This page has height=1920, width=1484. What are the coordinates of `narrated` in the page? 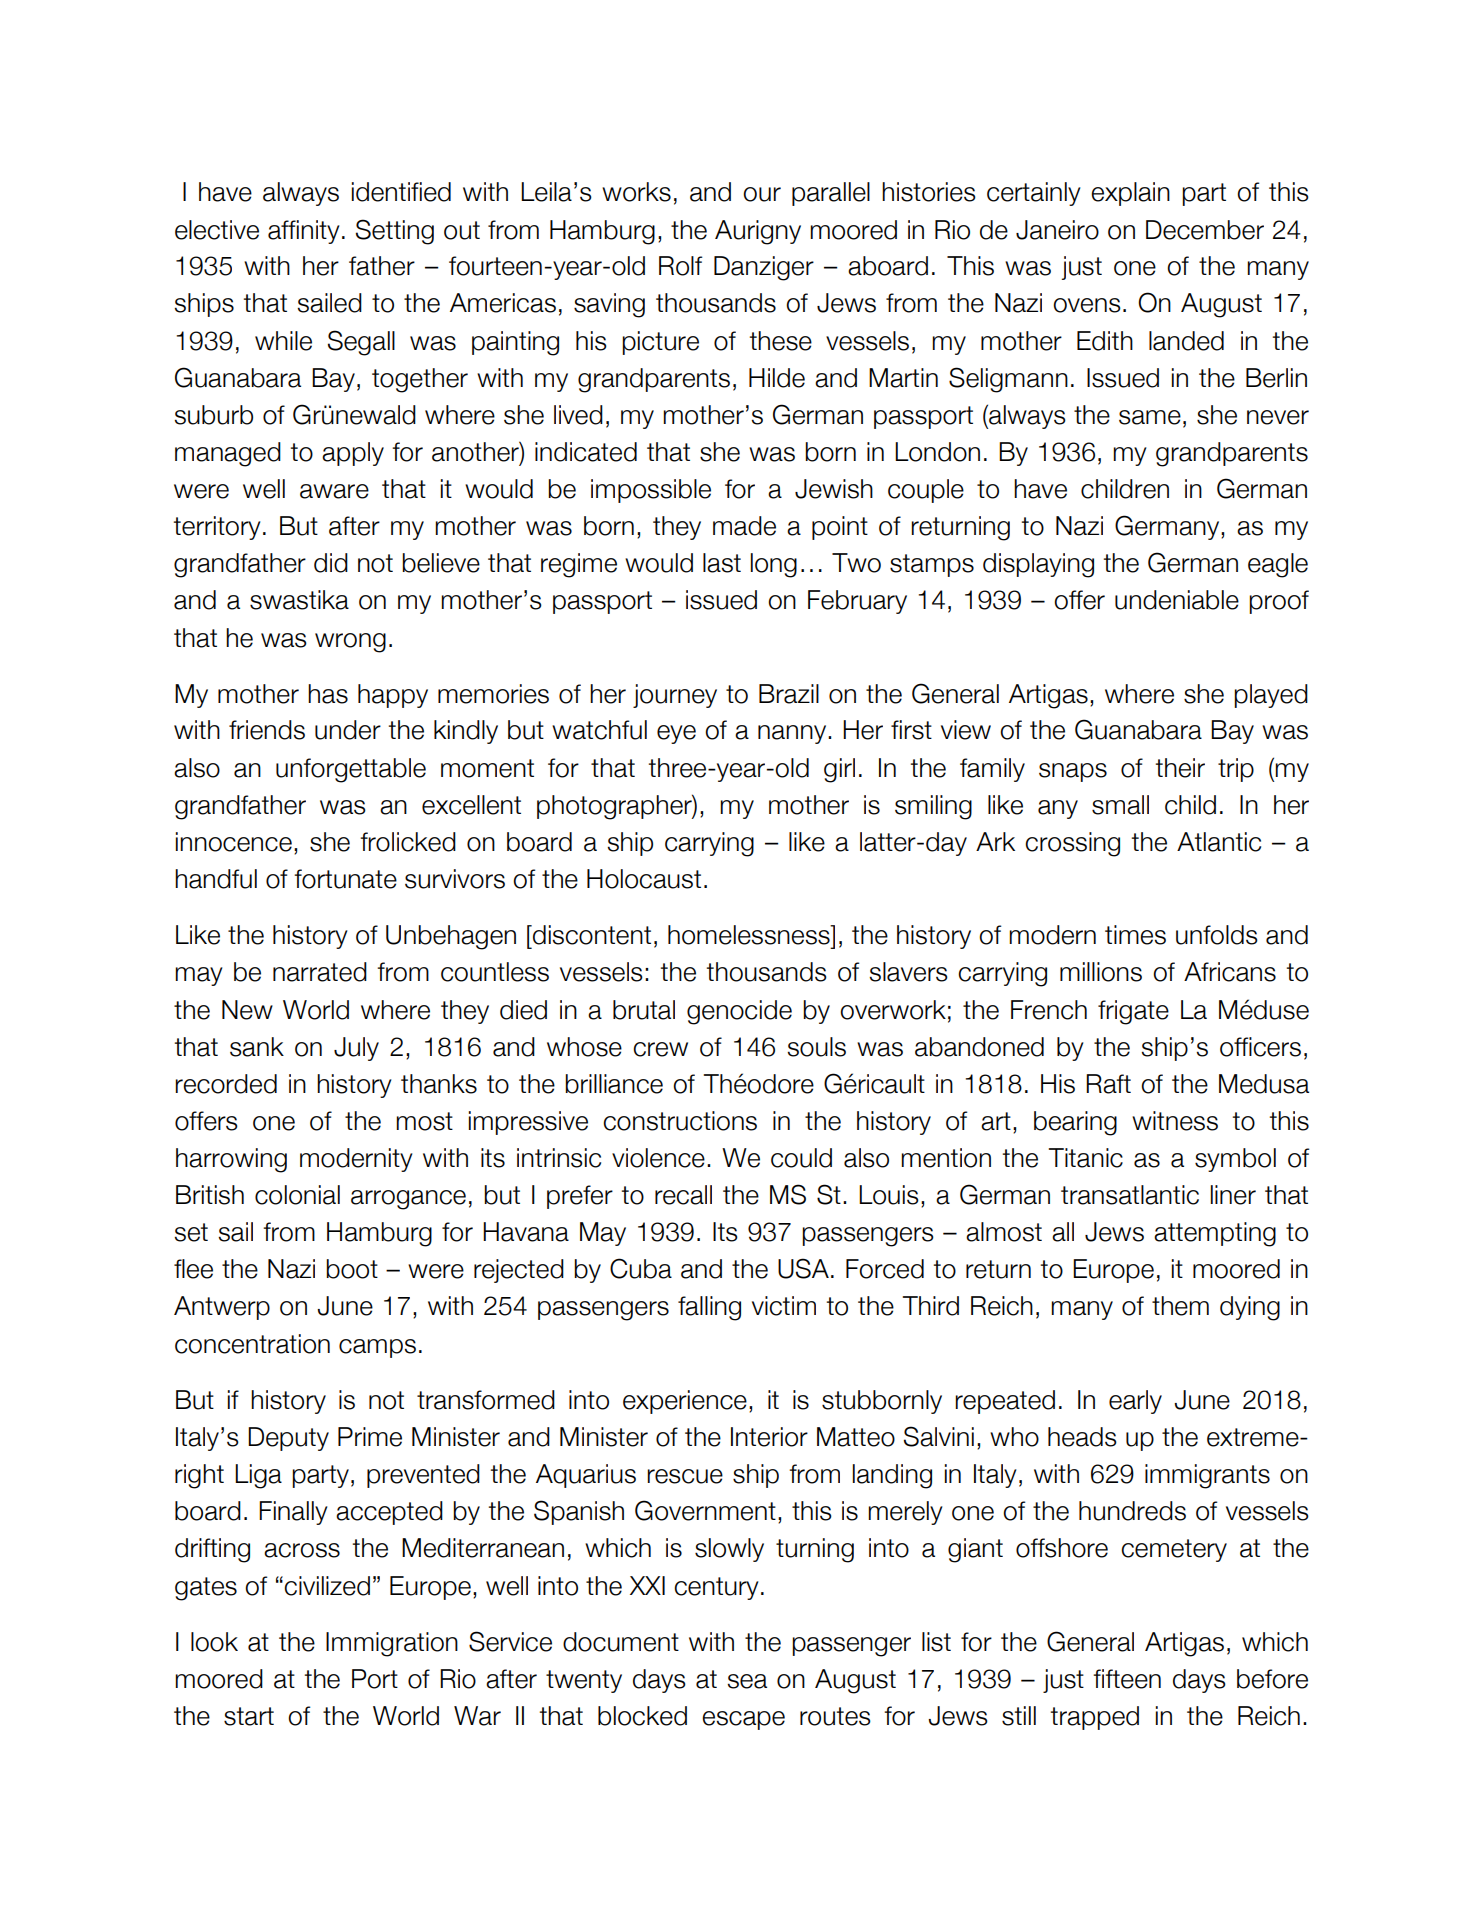 It's located at (320, 972).
